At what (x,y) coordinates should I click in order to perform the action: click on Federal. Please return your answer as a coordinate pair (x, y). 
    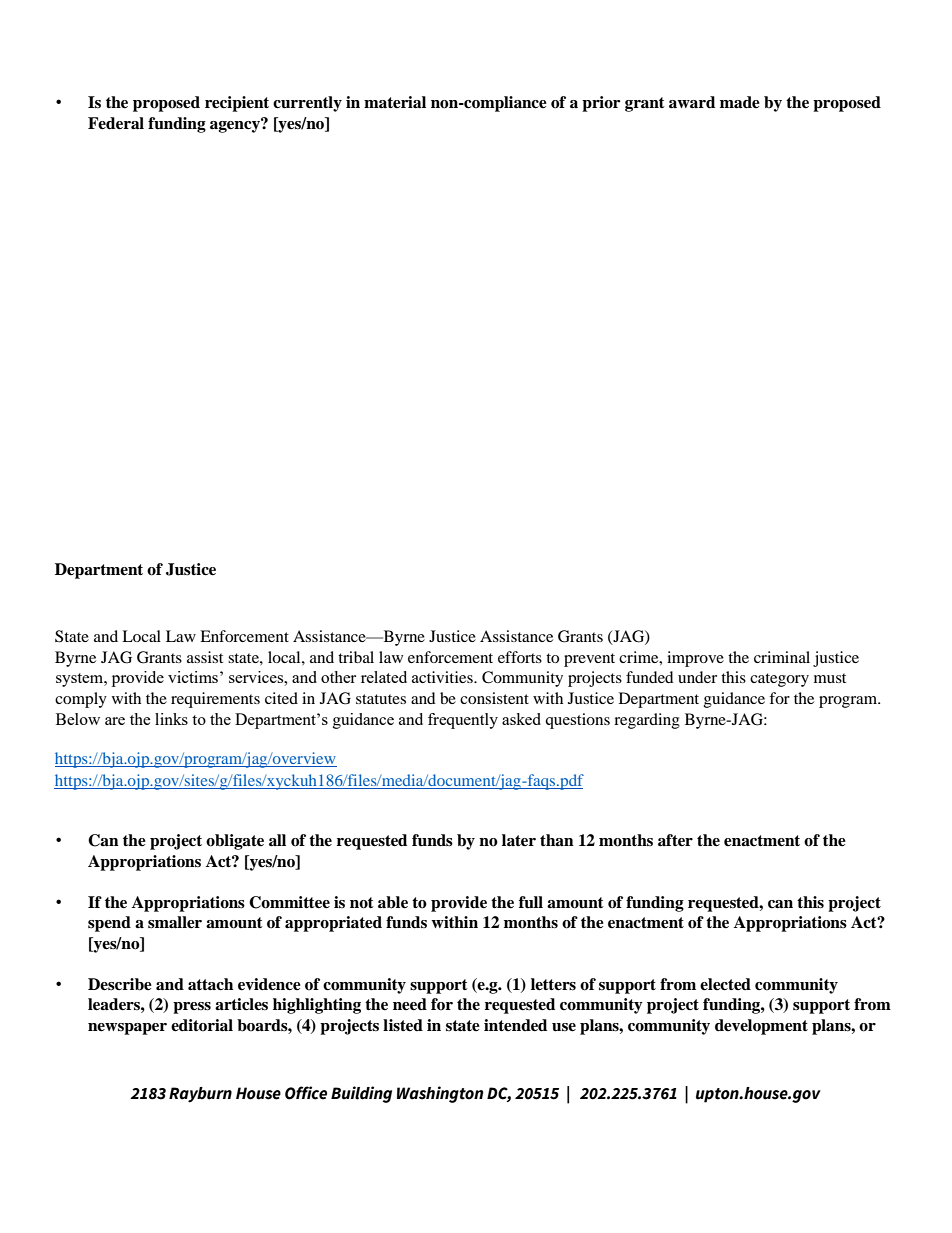
    Looking at the image, I should click on (116, 123).
